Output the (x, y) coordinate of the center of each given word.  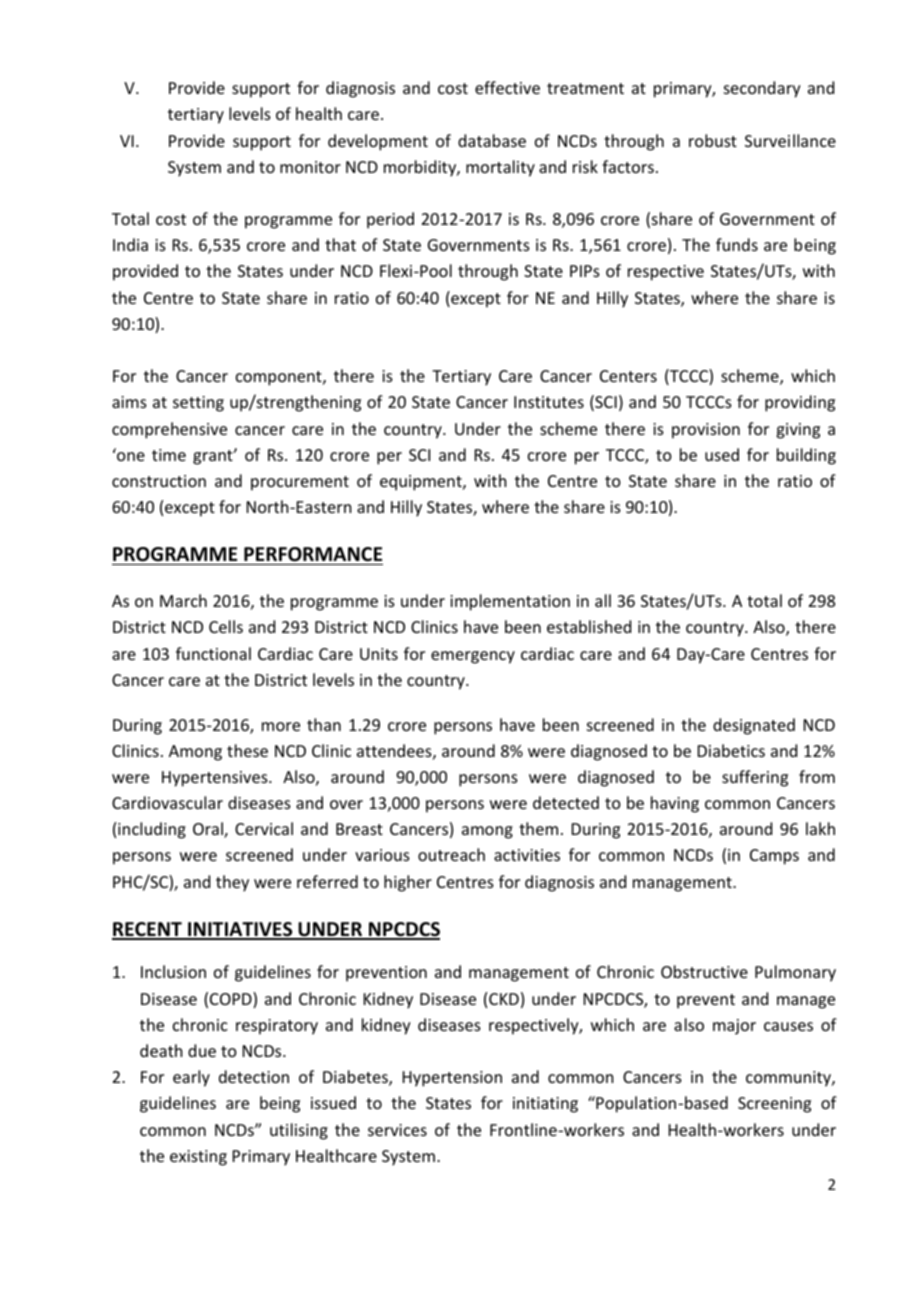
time (169, 455)
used (722, 454)
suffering (755, 778)
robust (713, 140)
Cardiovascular (167, 802)
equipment (422, 483)
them (538, 828)
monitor (310, 167)
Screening (774, 1105)
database (492, 140)
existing (198, 1158)
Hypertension (452, 1079)
